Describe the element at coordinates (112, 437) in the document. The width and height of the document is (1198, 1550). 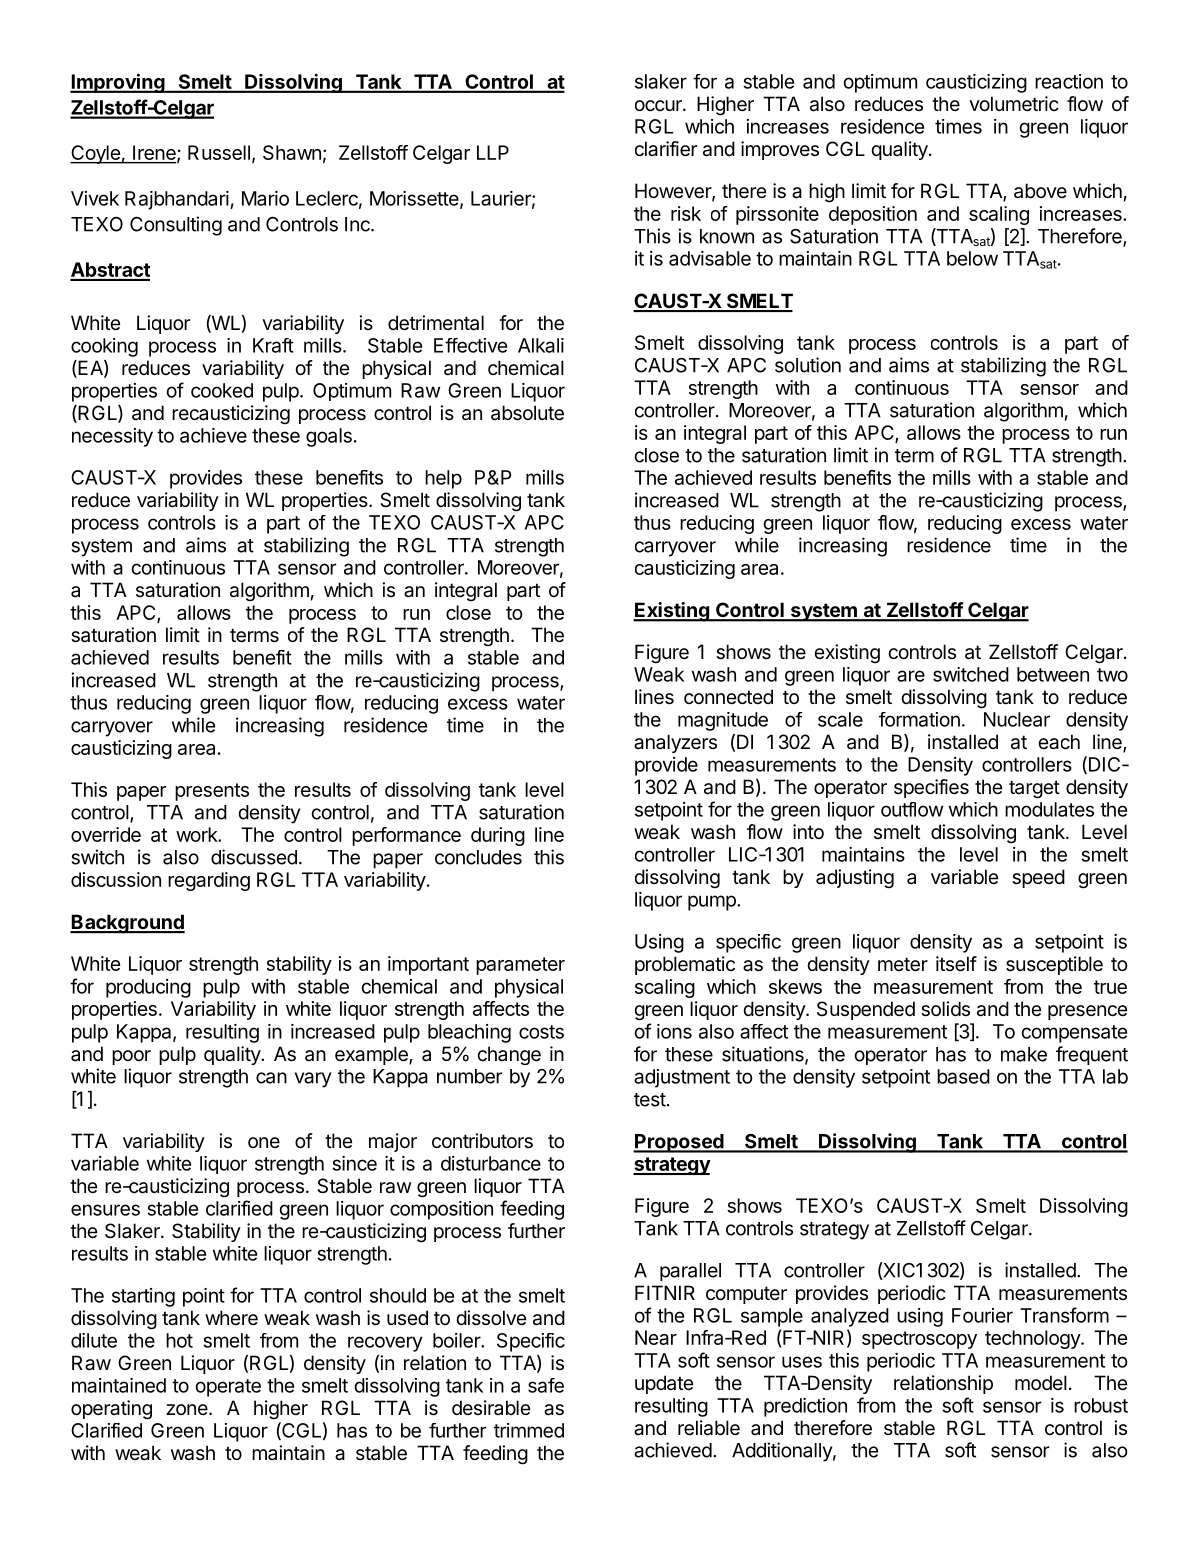
I see `necessity` at that location.
